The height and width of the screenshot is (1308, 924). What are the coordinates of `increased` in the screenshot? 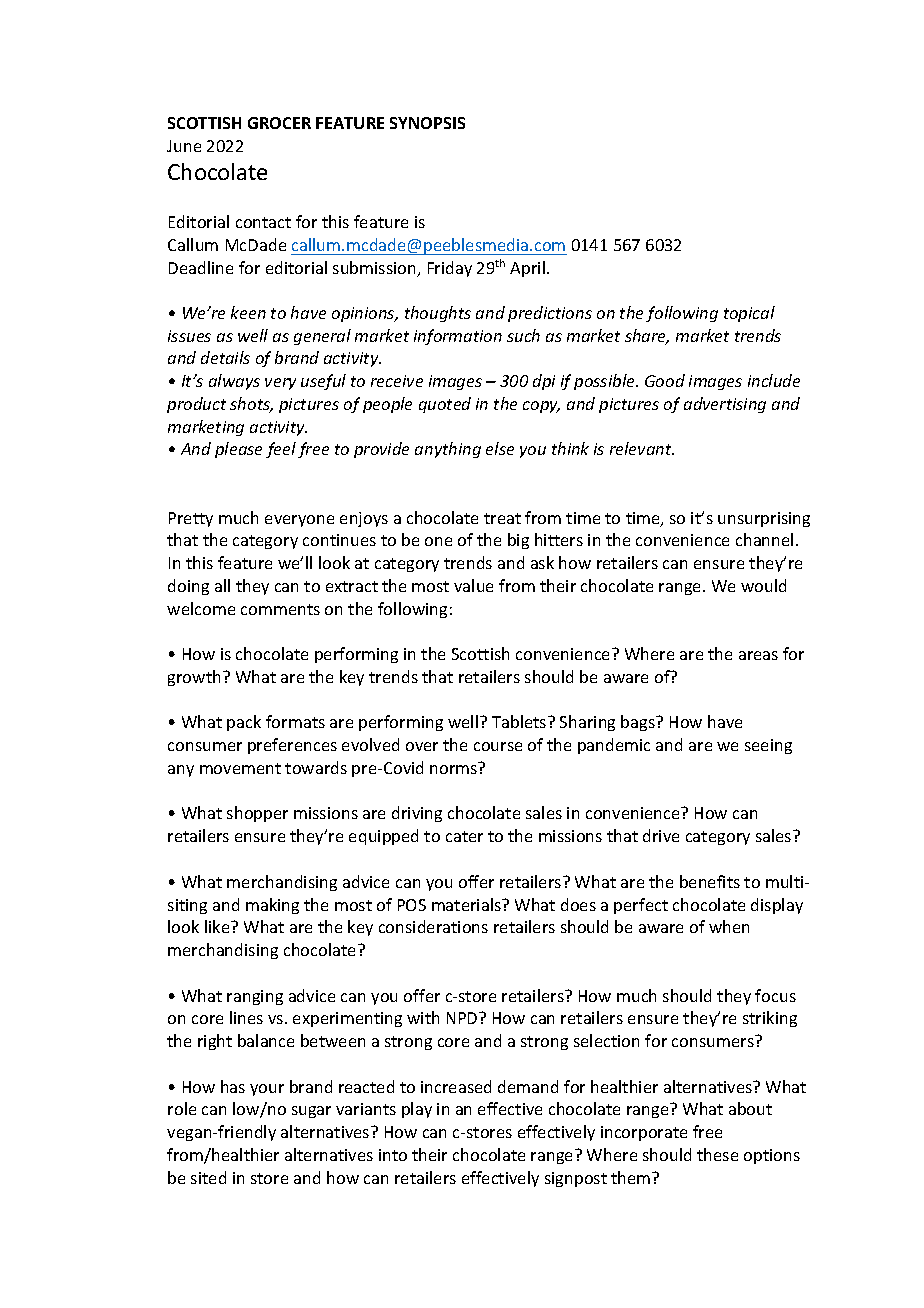 It's located at (456, 1086).
